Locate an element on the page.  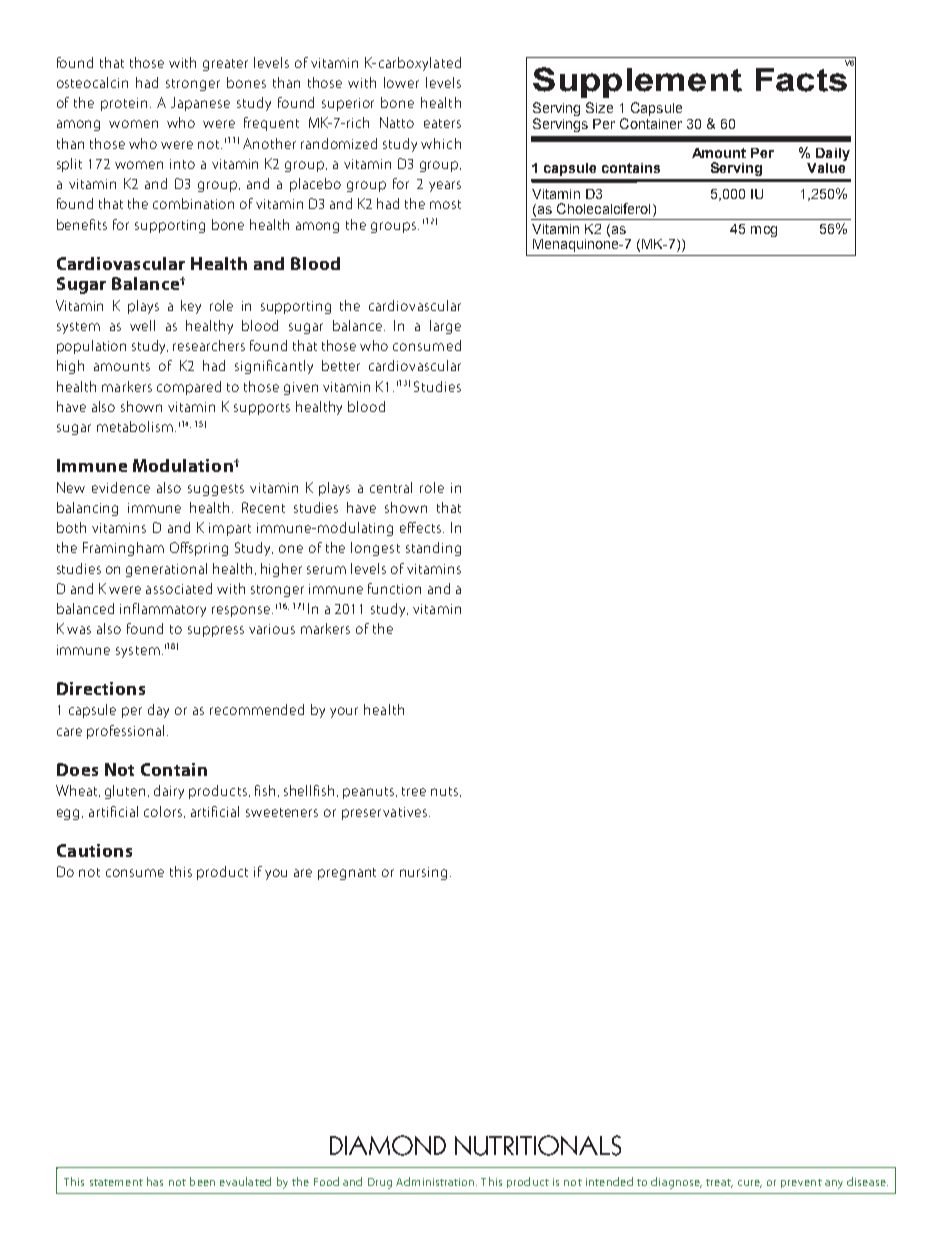
Japanese is located at coordinates (200, 104).
